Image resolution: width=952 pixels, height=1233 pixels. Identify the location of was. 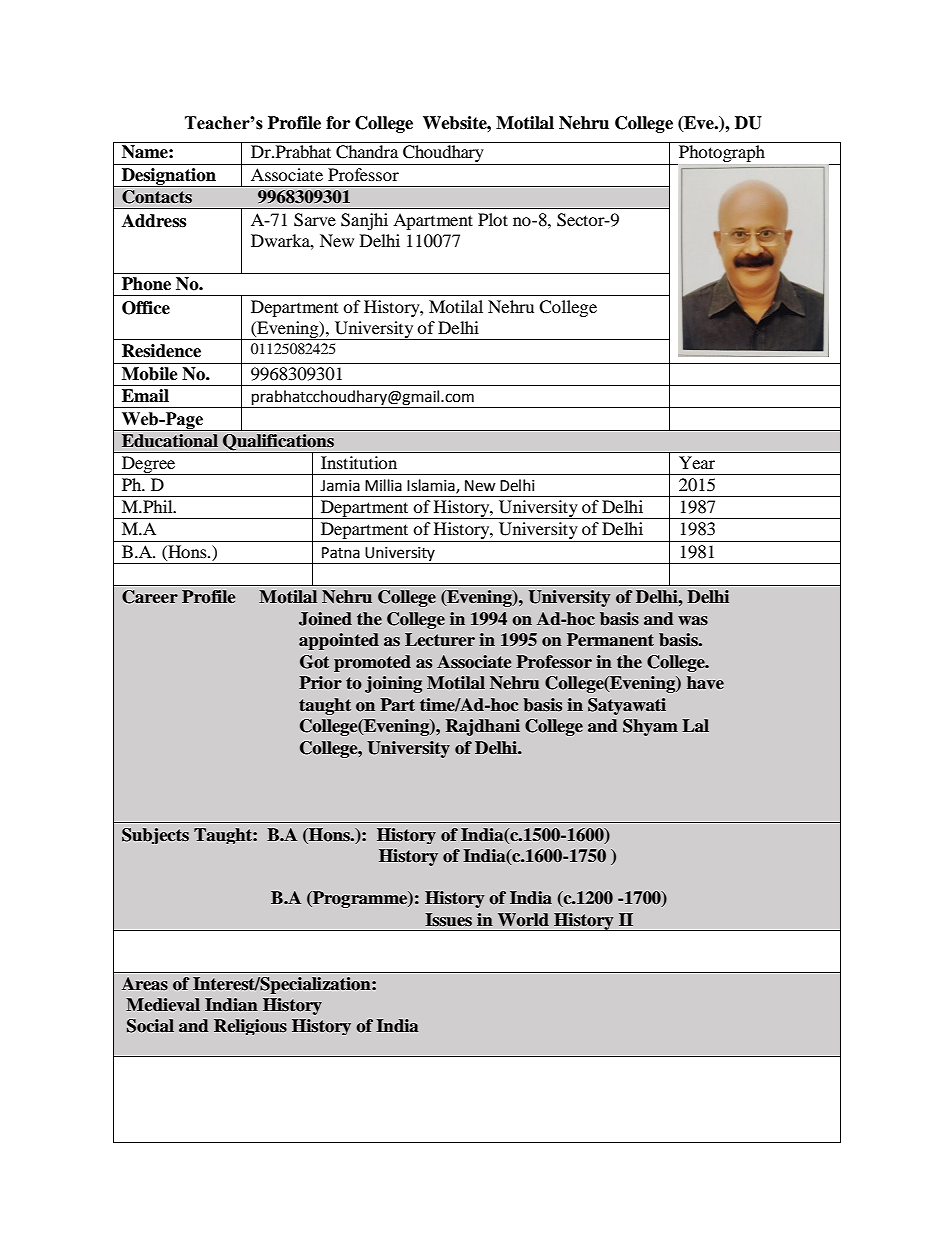
(693, 620).
